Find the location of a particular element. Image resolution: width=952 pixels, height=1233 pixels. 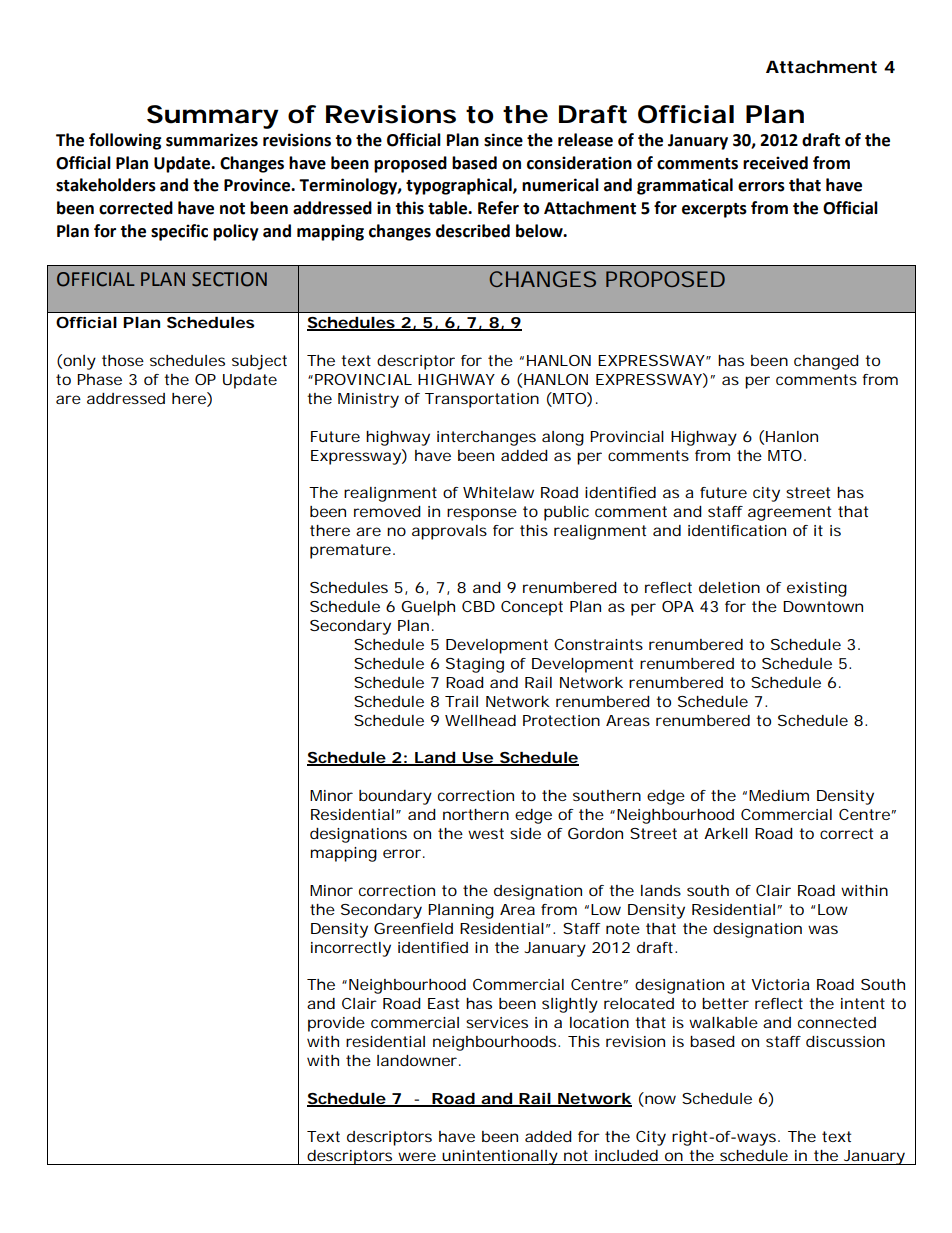

provide is located at coordinates (336, 1024).
